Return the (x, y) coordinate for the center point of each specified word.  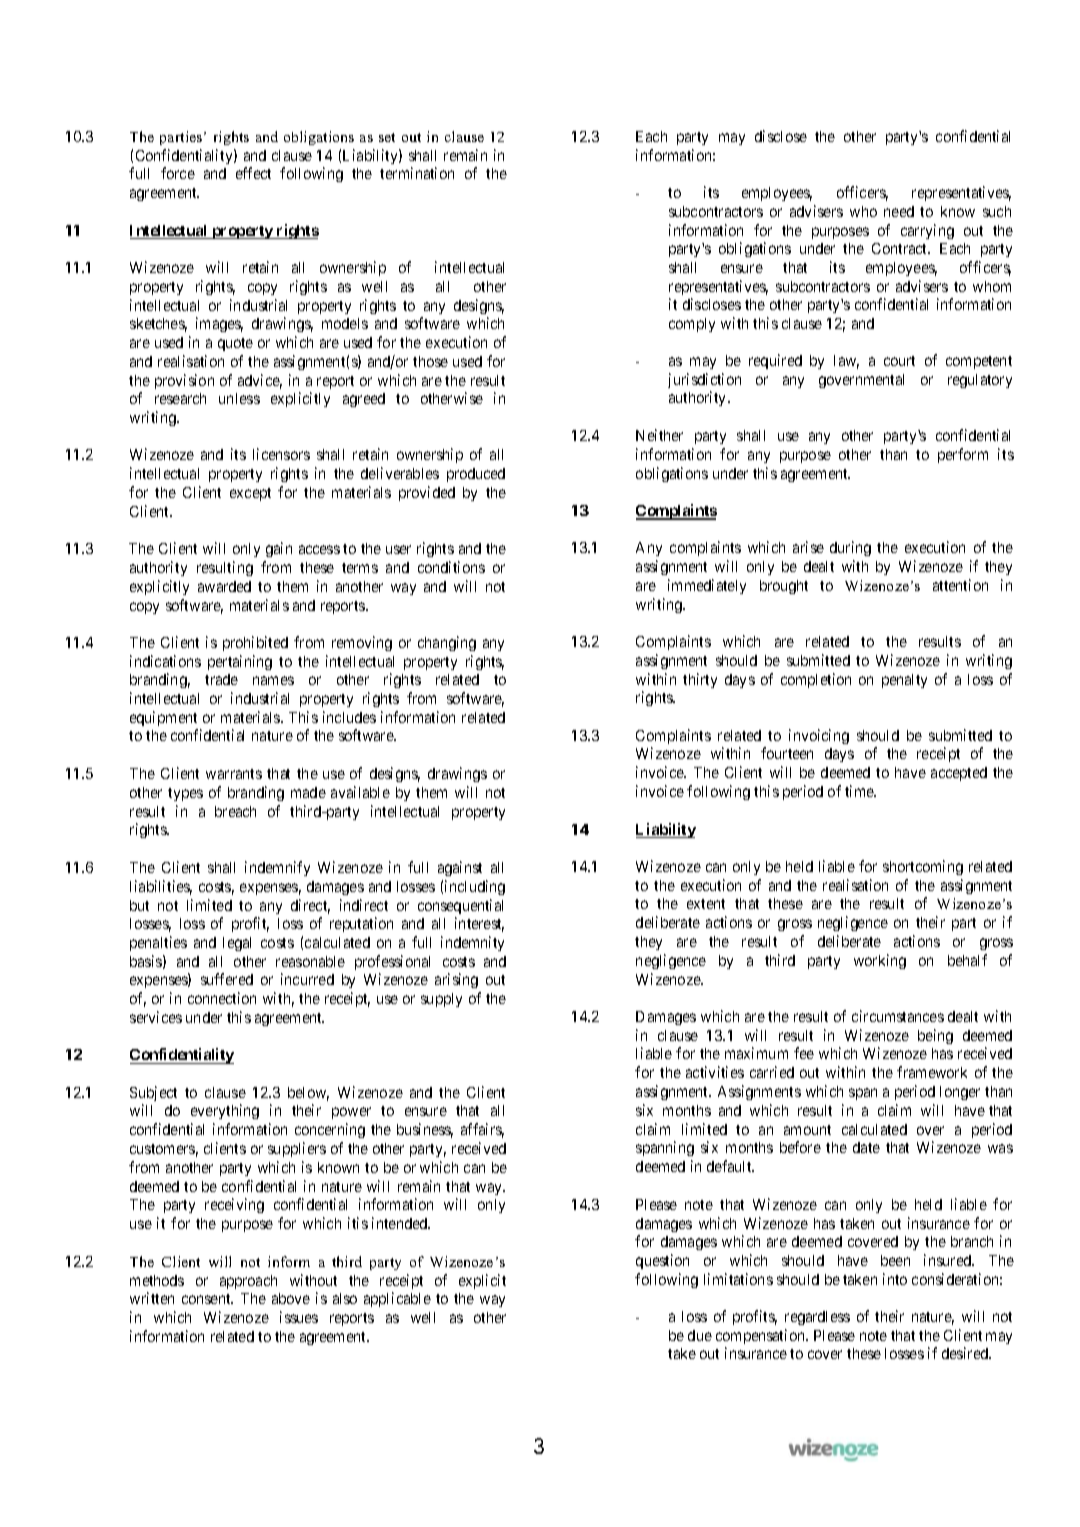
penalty (904, 681)
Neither (659, 435)
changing (447, 643)
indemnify (277, 868)
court (899, 361)
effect (253, 173)
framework (932, 1072)
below (308, 1094)
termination (417, 173)
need (899, 211)
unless (239, 398)
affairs (482, 1130)
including (475, 887)
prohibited (255, 643)
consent (207, 1299)
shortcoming (923, 867)
